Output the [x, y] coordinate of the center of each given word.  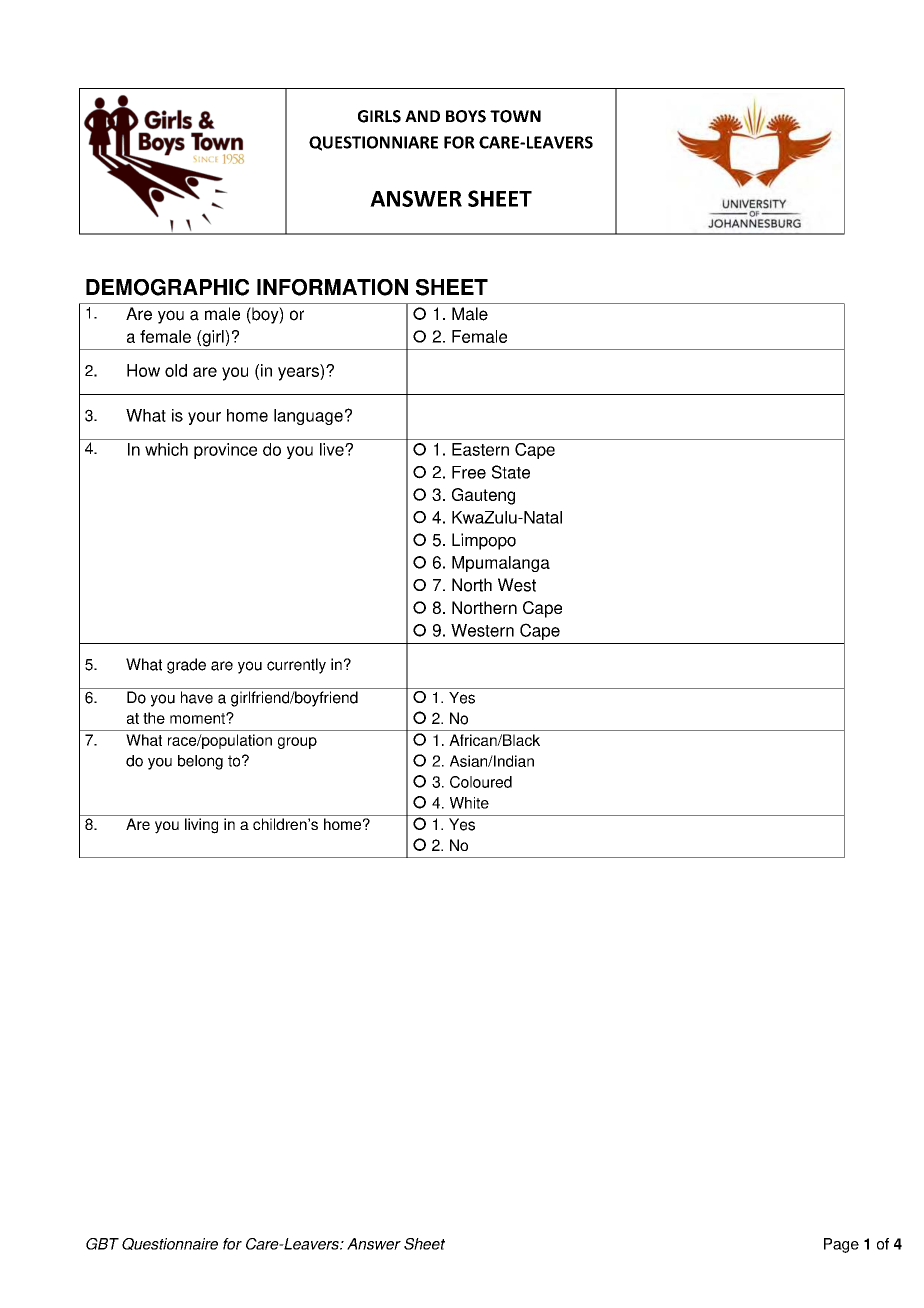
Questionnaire [170, 1244]
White [469, 803]
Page [841, 1245]
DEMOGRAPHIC [167, 287]
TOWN [515, 116]
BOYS [466, 116]
